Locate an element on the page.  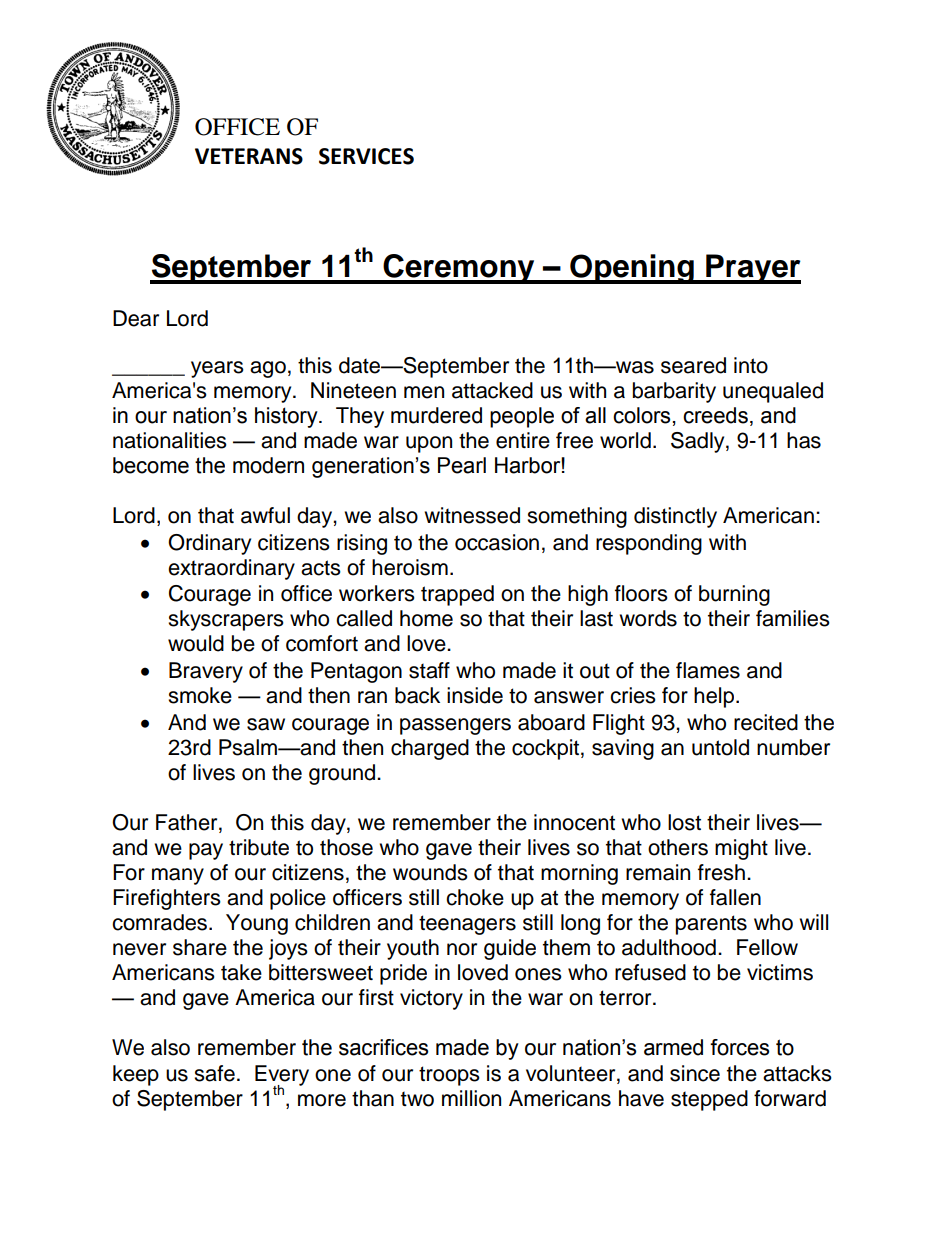
Prayer is located at coordinates (752, 269).
